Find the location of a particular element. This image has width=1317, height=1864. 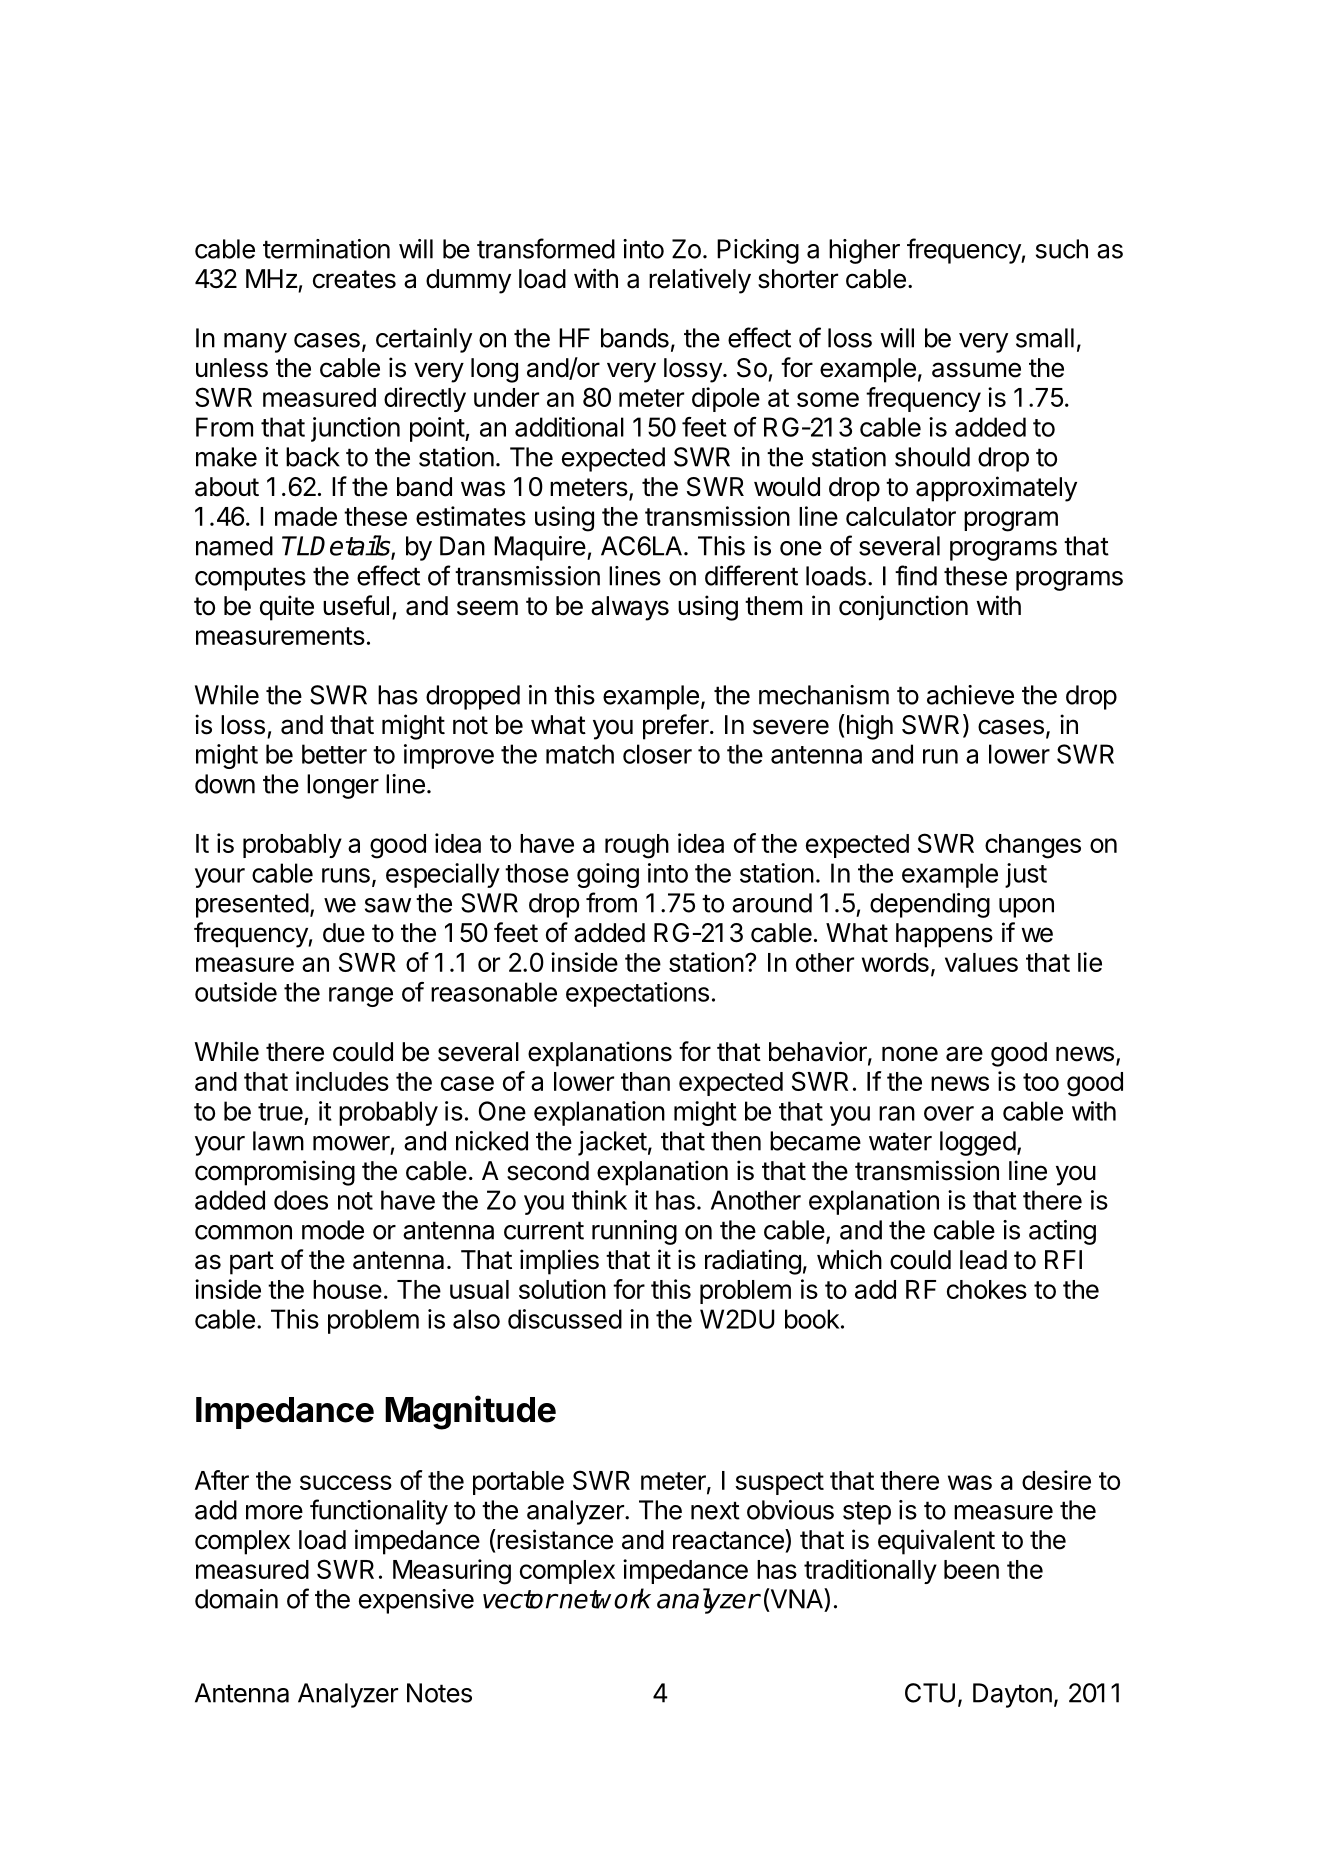

network is located at coordinates (604, 1598).
